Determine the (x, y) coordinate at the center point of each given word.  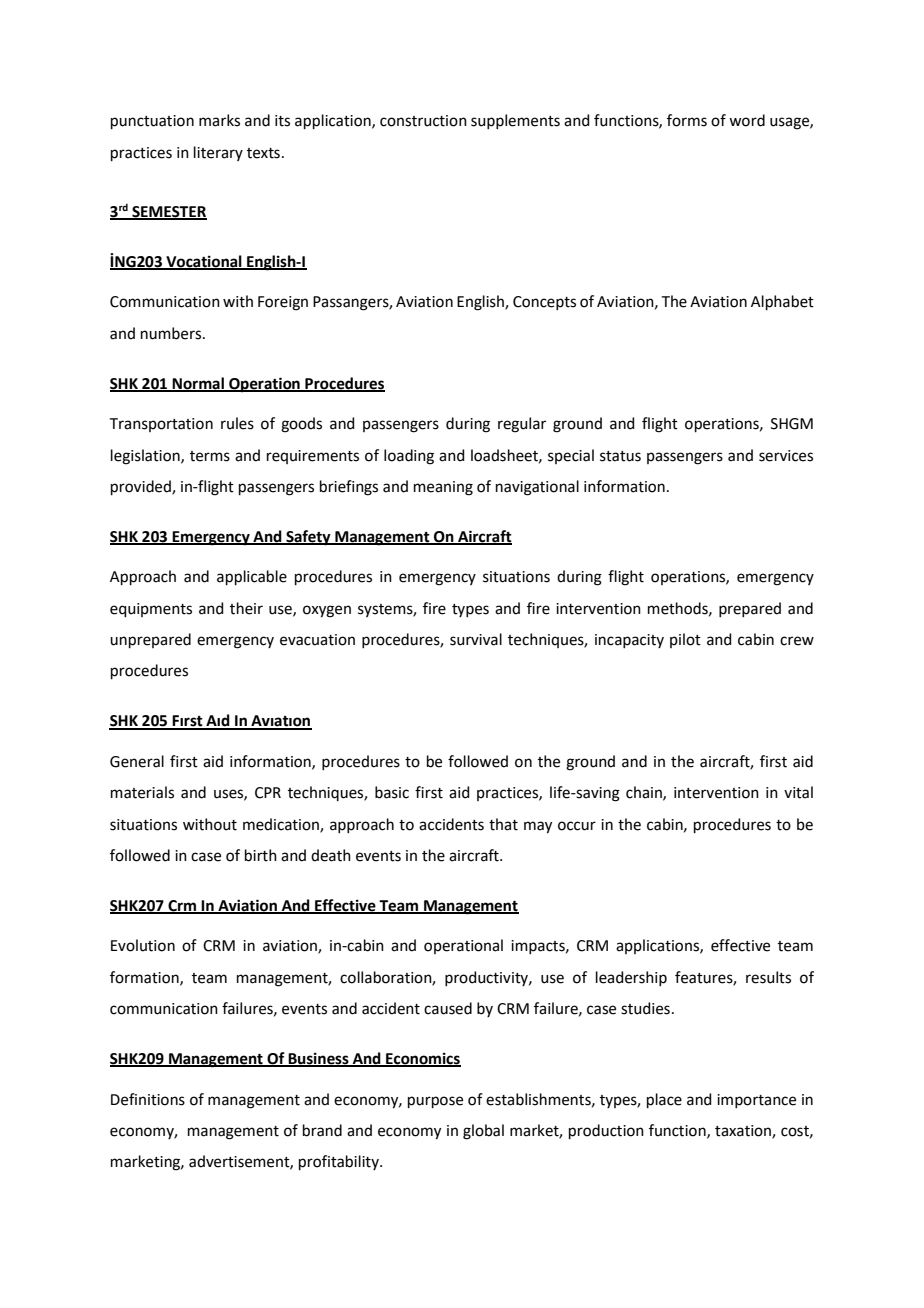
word (747, 120)
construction (423, 121)
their (246, 608)
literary (218, 153)
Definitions (148, 1099)
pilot (685, 640)
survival (476, 639)
